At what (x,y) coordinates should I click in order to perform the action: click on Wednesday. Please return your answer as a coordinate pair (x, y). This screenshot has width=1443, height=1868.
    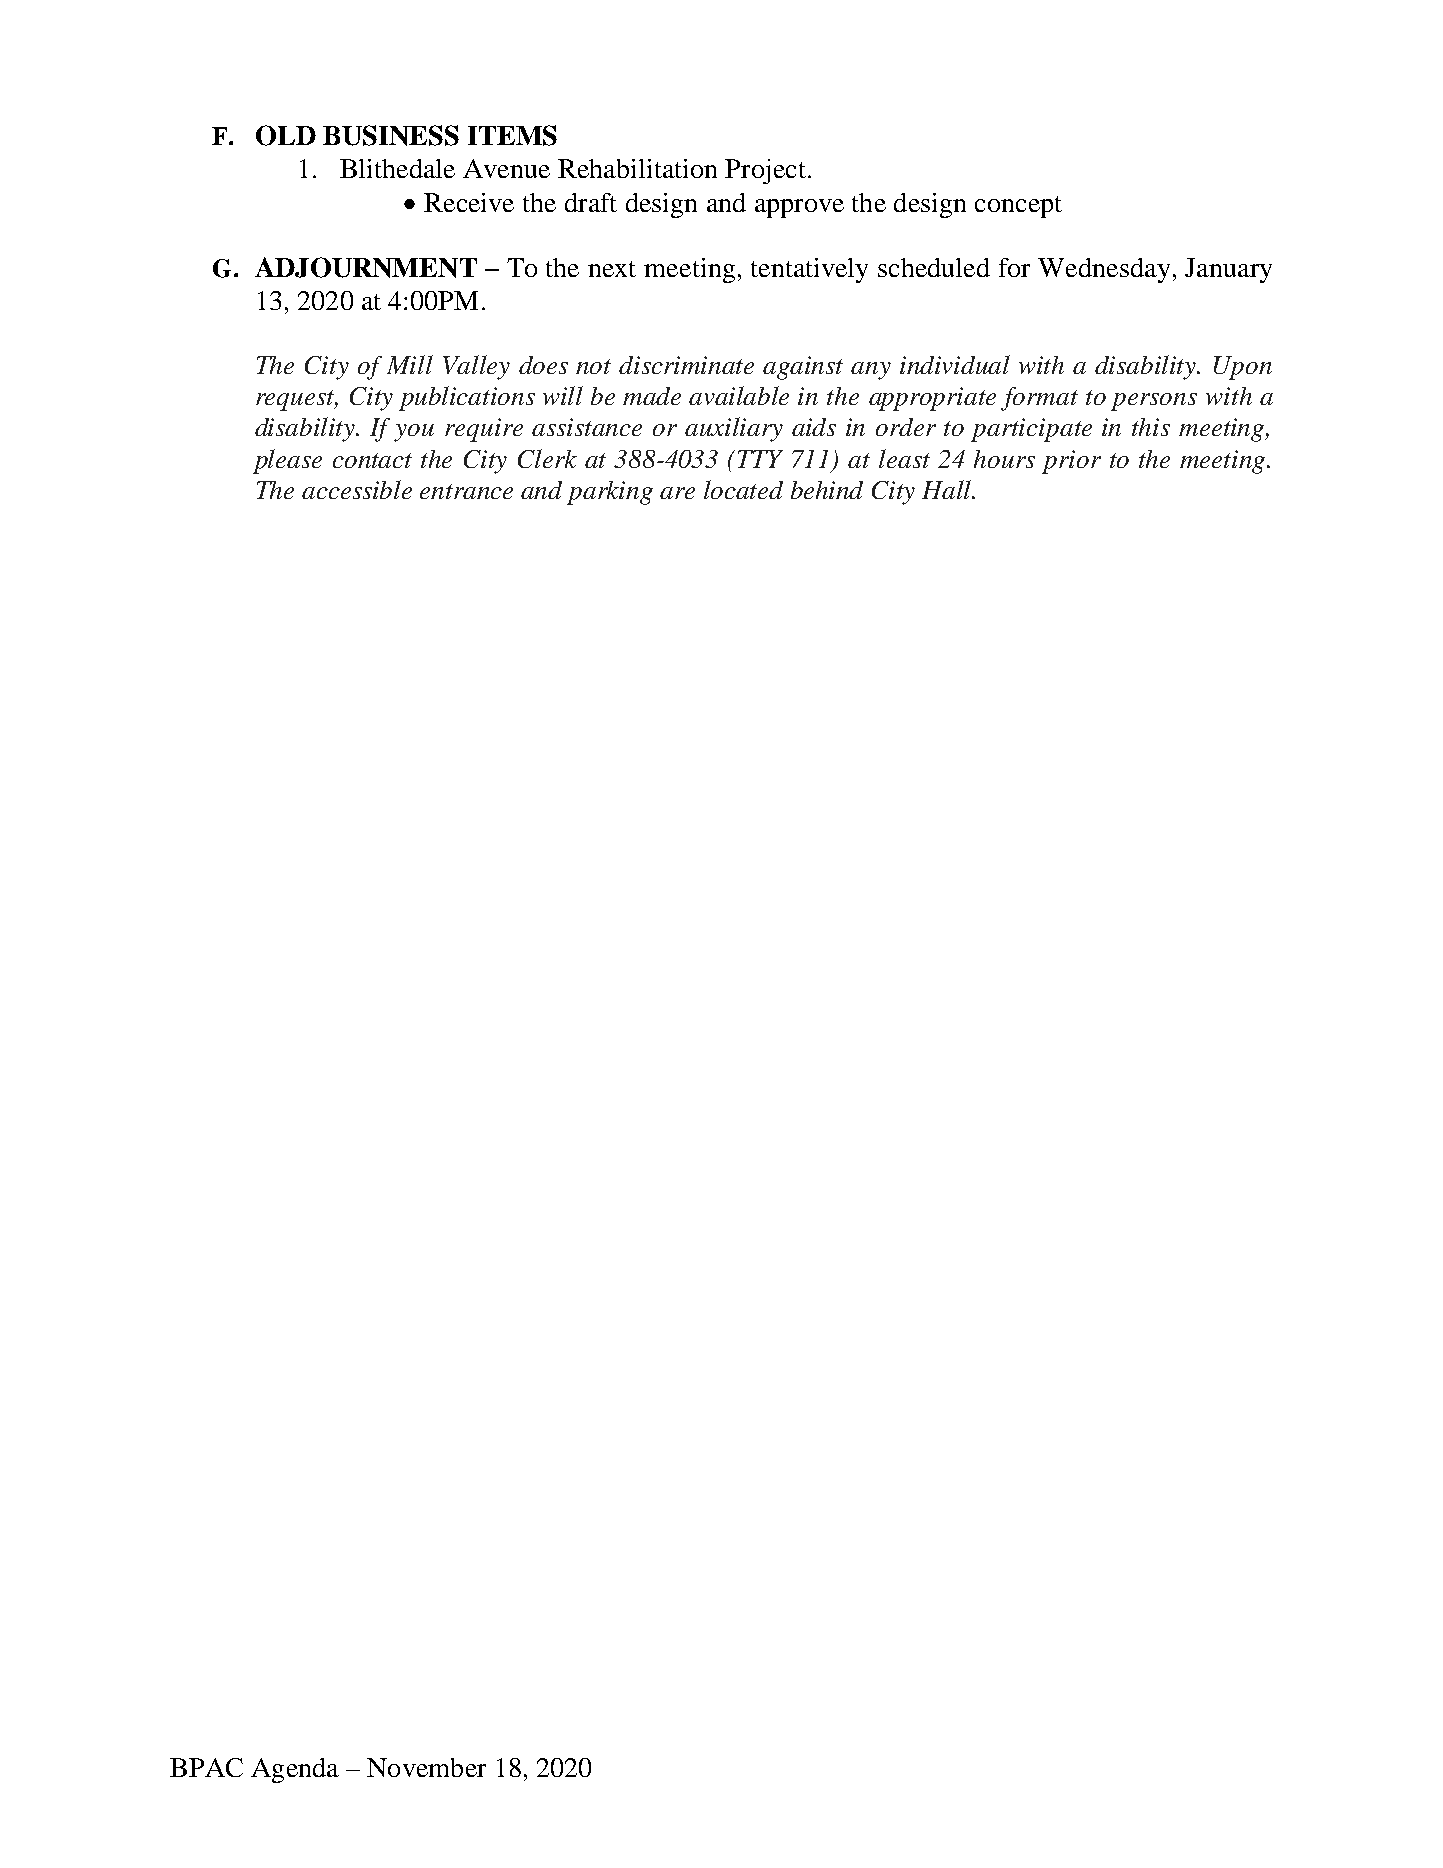
    Looking at the image, I should click on (1104, 270).
